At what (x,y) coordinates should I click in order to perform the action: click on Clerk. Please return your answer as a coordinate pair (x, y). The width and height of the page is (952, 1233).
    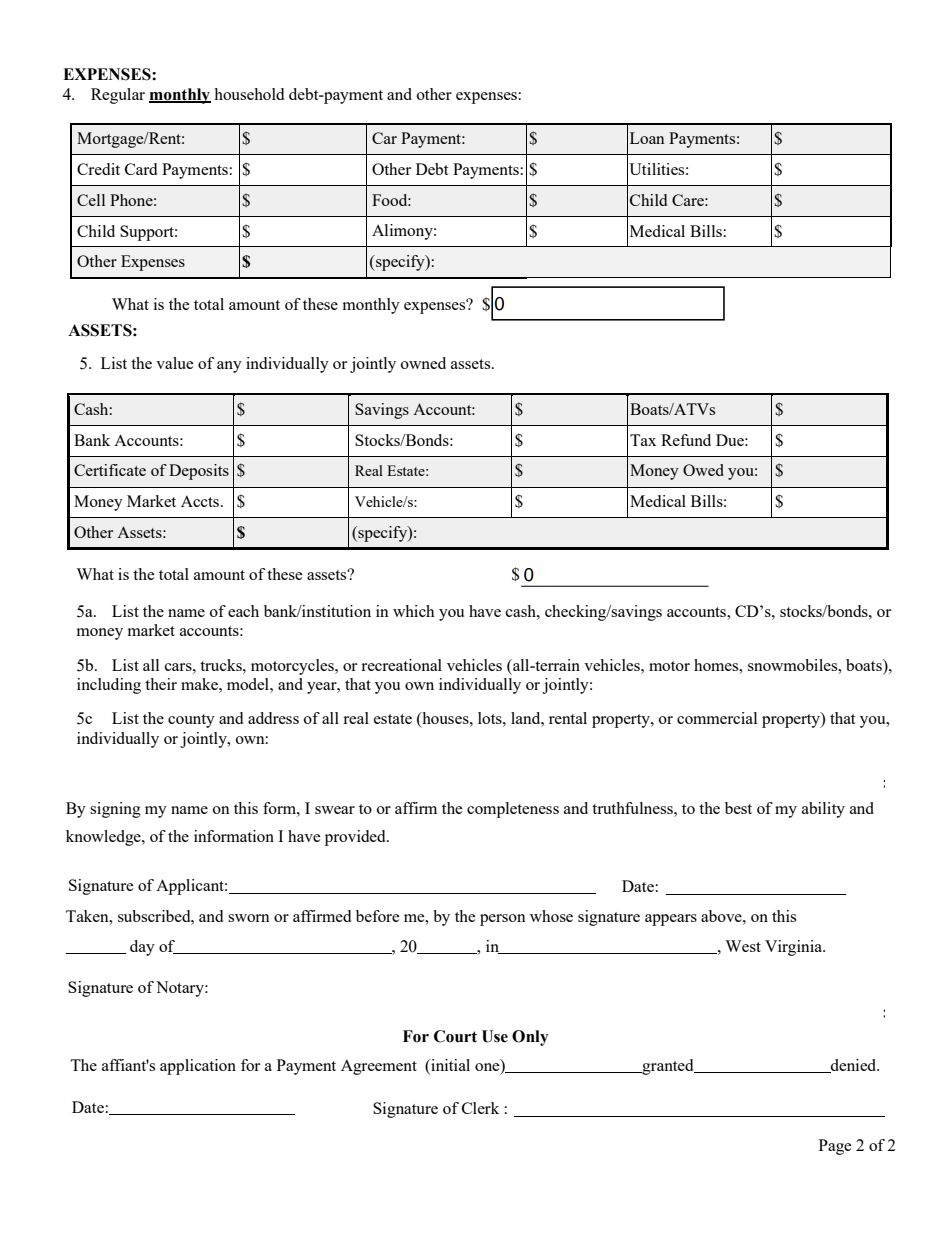
    Looking at the image, I should click on (480, 1108).
